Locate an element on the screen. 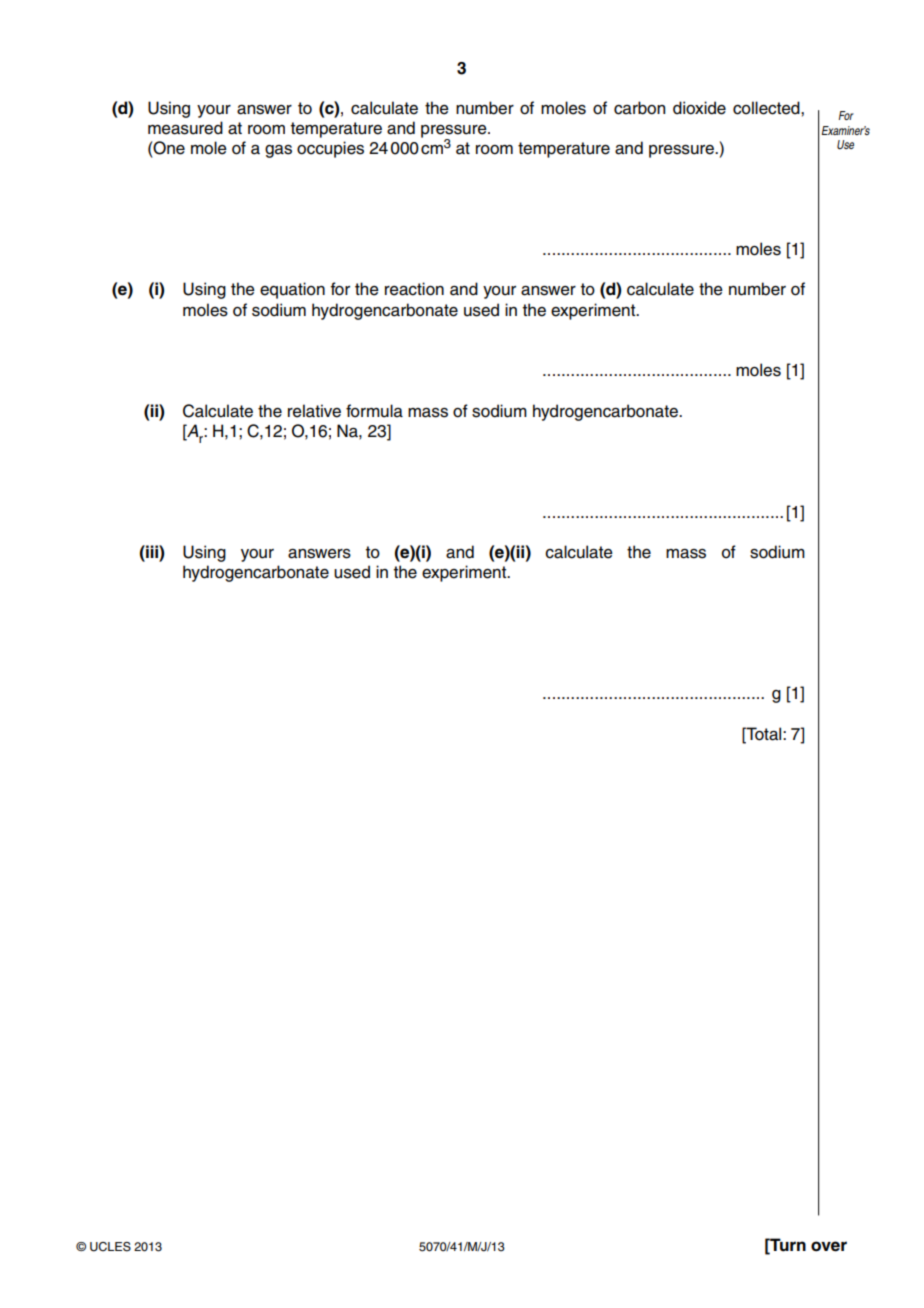  occupies is located at coordinates (330, 149).
